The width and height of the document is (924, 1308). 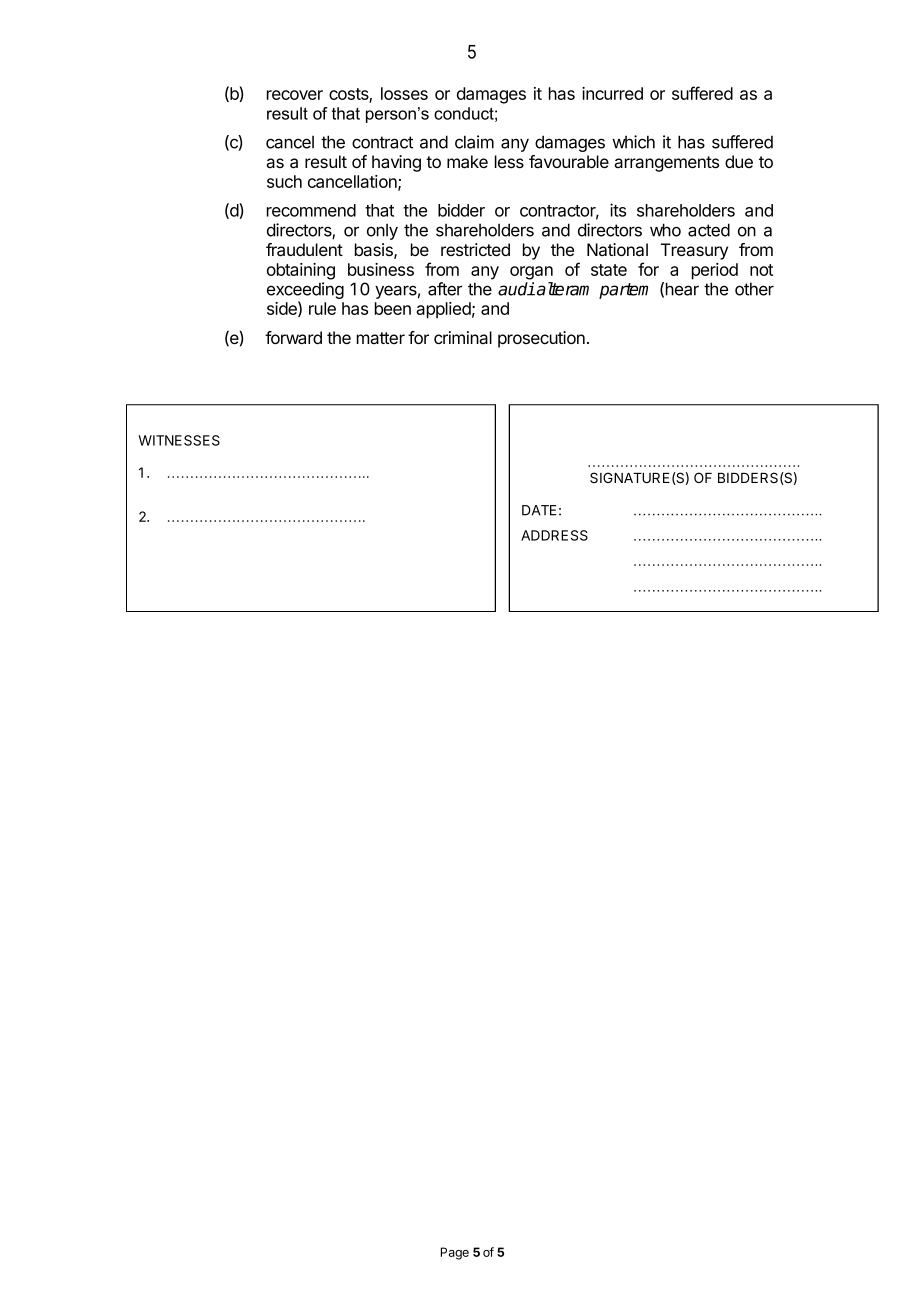 I want to click on recover, so click(x=295, y=95).
